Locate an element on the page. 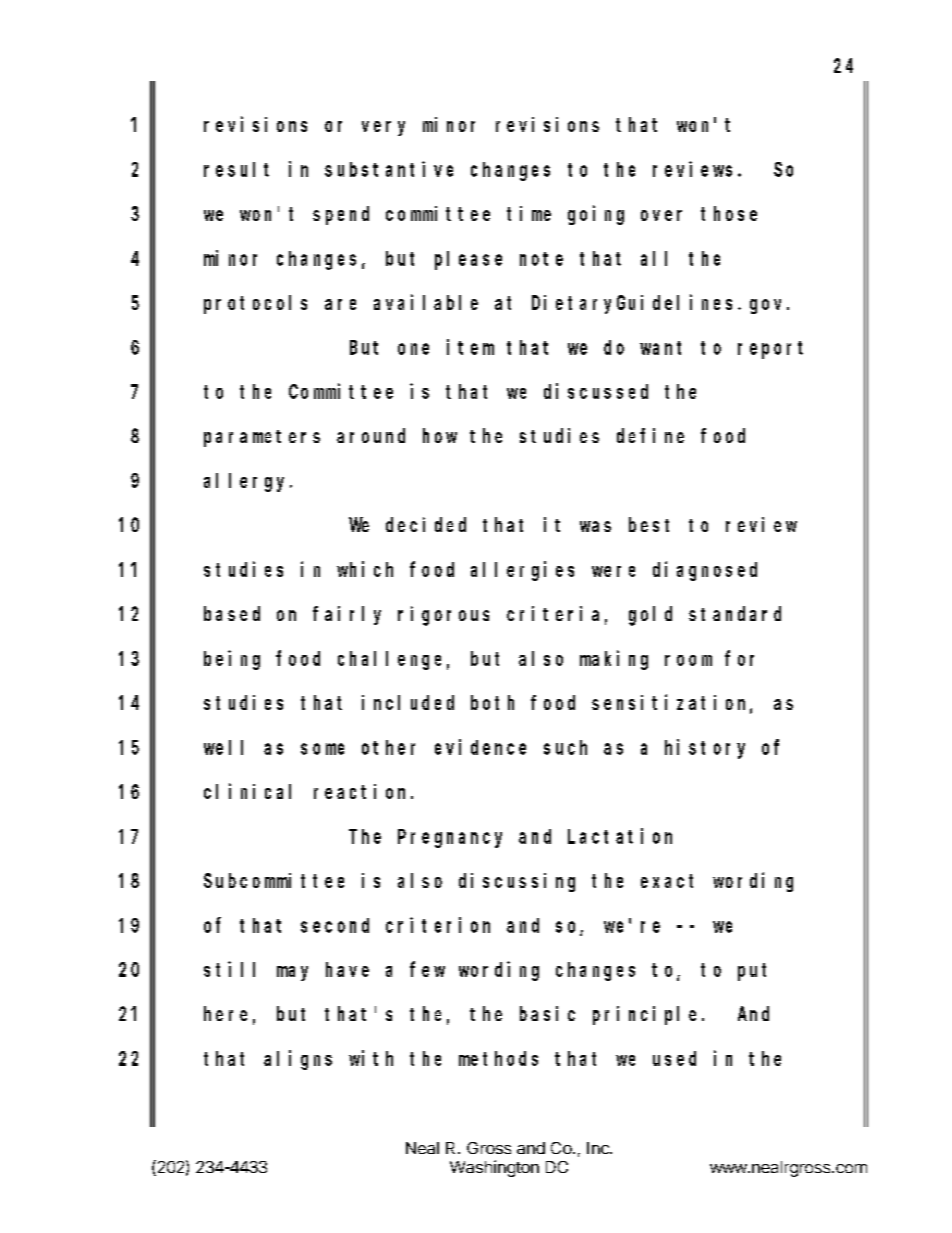 The image size is (952, 1233). have is located at coordinates (347, 969).
